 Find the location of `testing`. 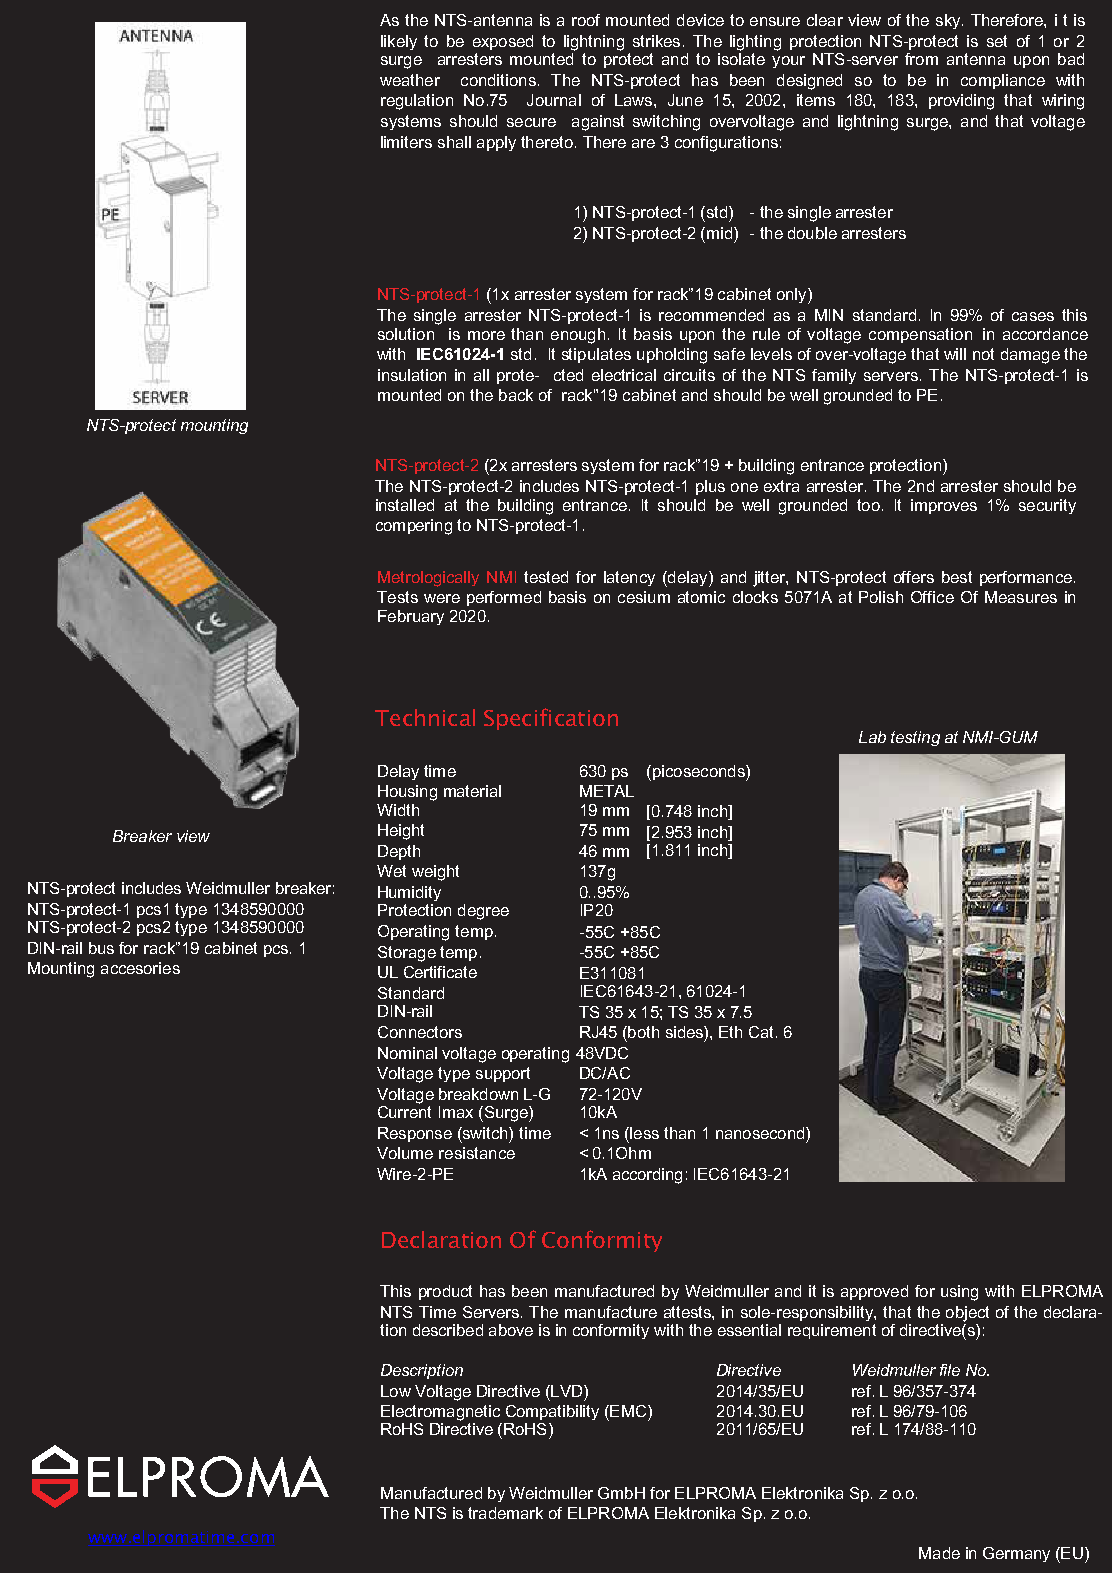

testing is located at coordinates (915, 738).
